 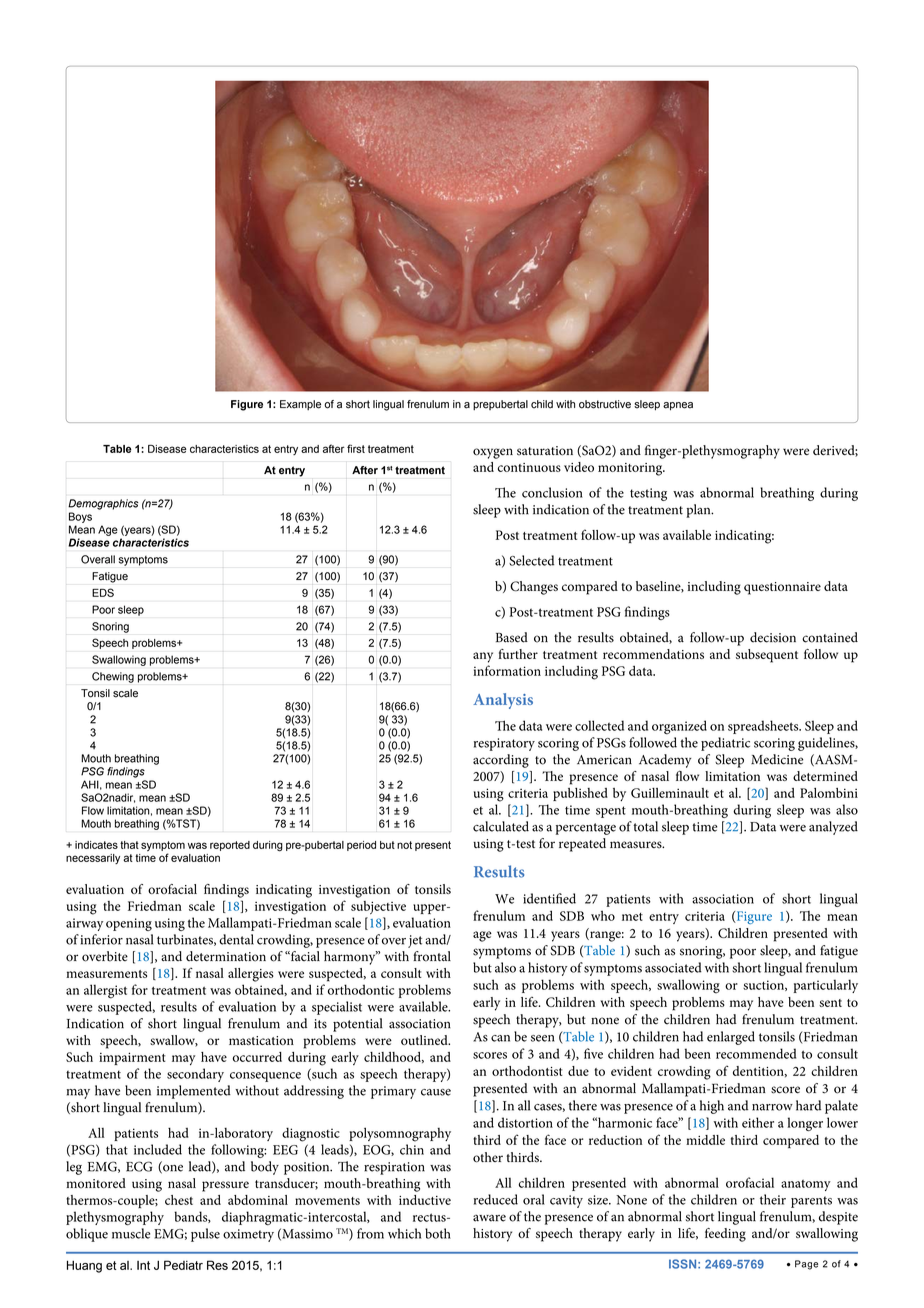 What do you see at coordinates (300, 405) in the screenshot?
I see `Example` at bounding box center [300, 405].
